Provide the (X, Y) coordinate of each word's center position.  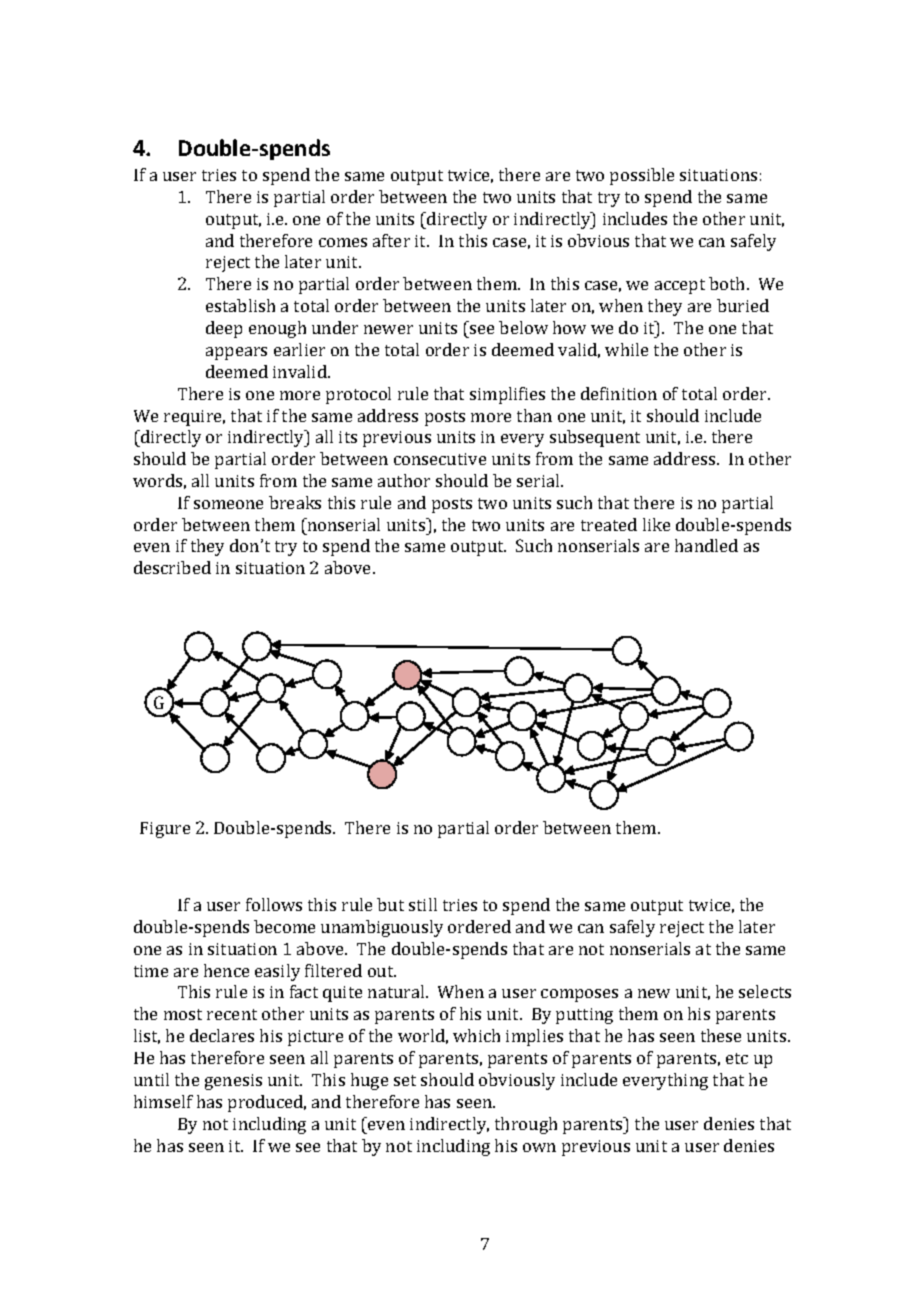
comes (343, 242)
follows (274, 904)
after (391, 240)
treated (609, 524)
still (423, 904)
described (172, 567)
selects (765, 991)
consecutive (440, 459)
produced (267, 1103)
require (194, 418)
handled (706, 545)
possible (642, 176)
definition (619, 393)
